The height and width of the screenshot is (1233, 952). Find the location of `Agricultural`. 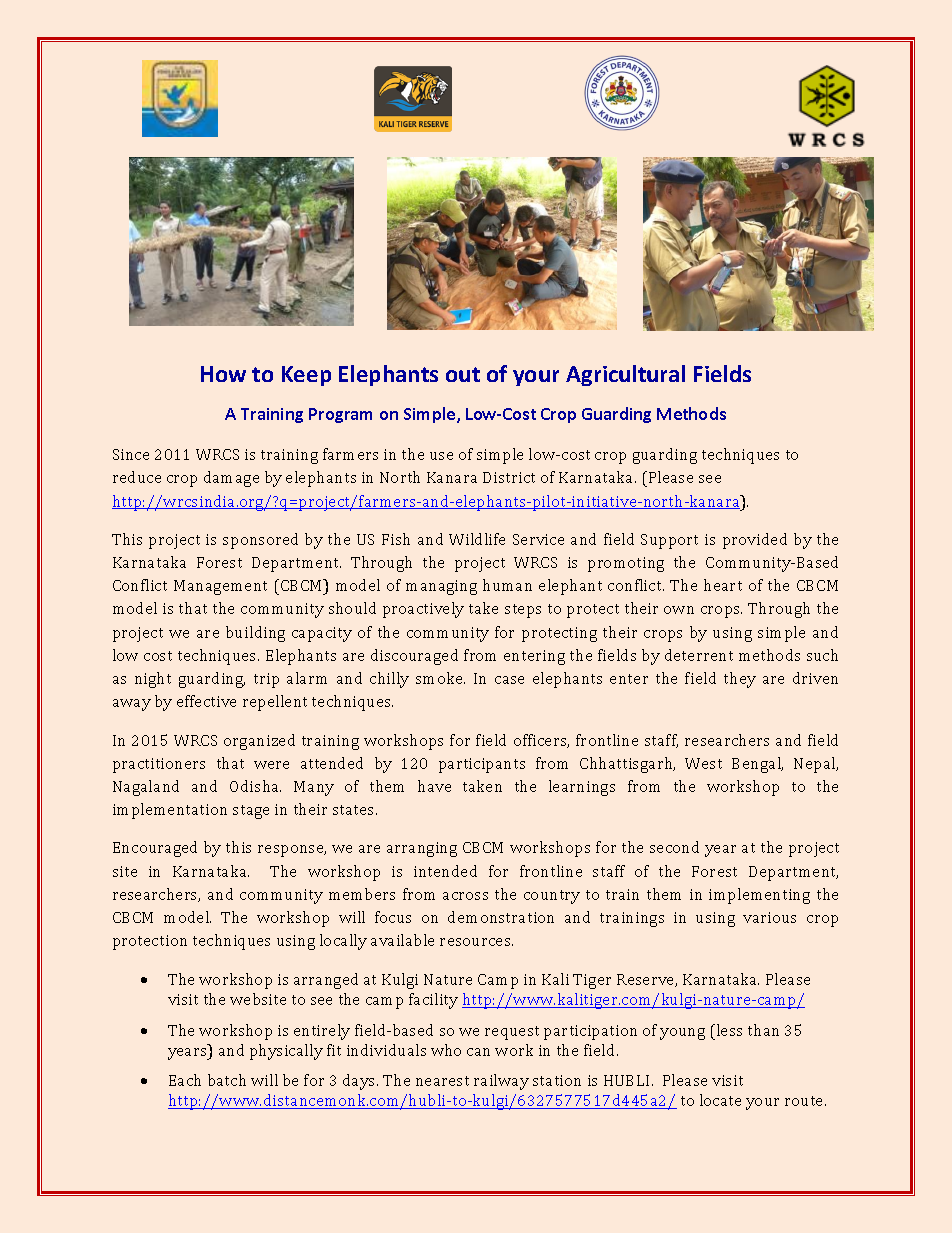

Agricultural is located at coordinates (625, 375).
